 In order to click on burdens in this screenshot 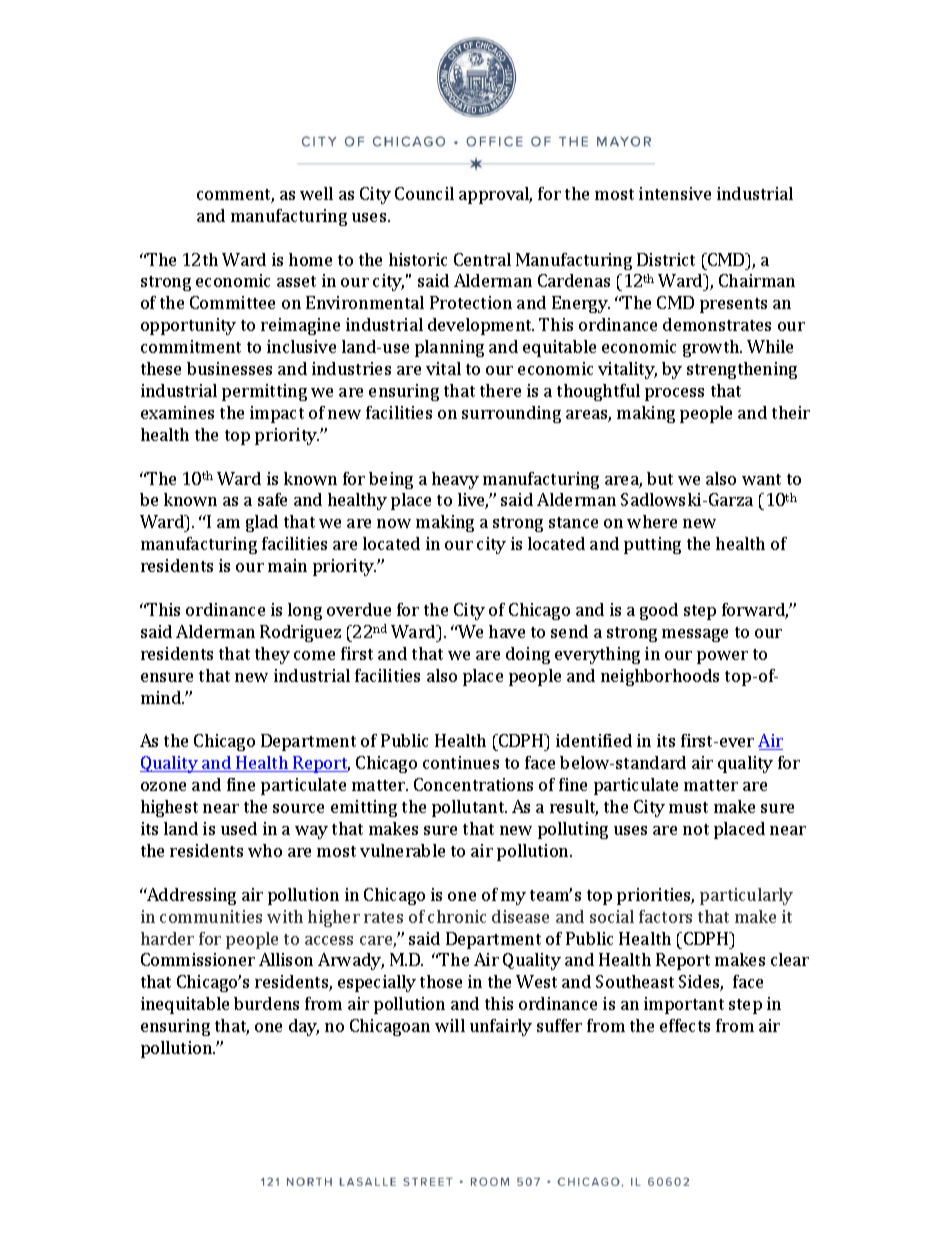, I will do `click(266, 1003)`.
